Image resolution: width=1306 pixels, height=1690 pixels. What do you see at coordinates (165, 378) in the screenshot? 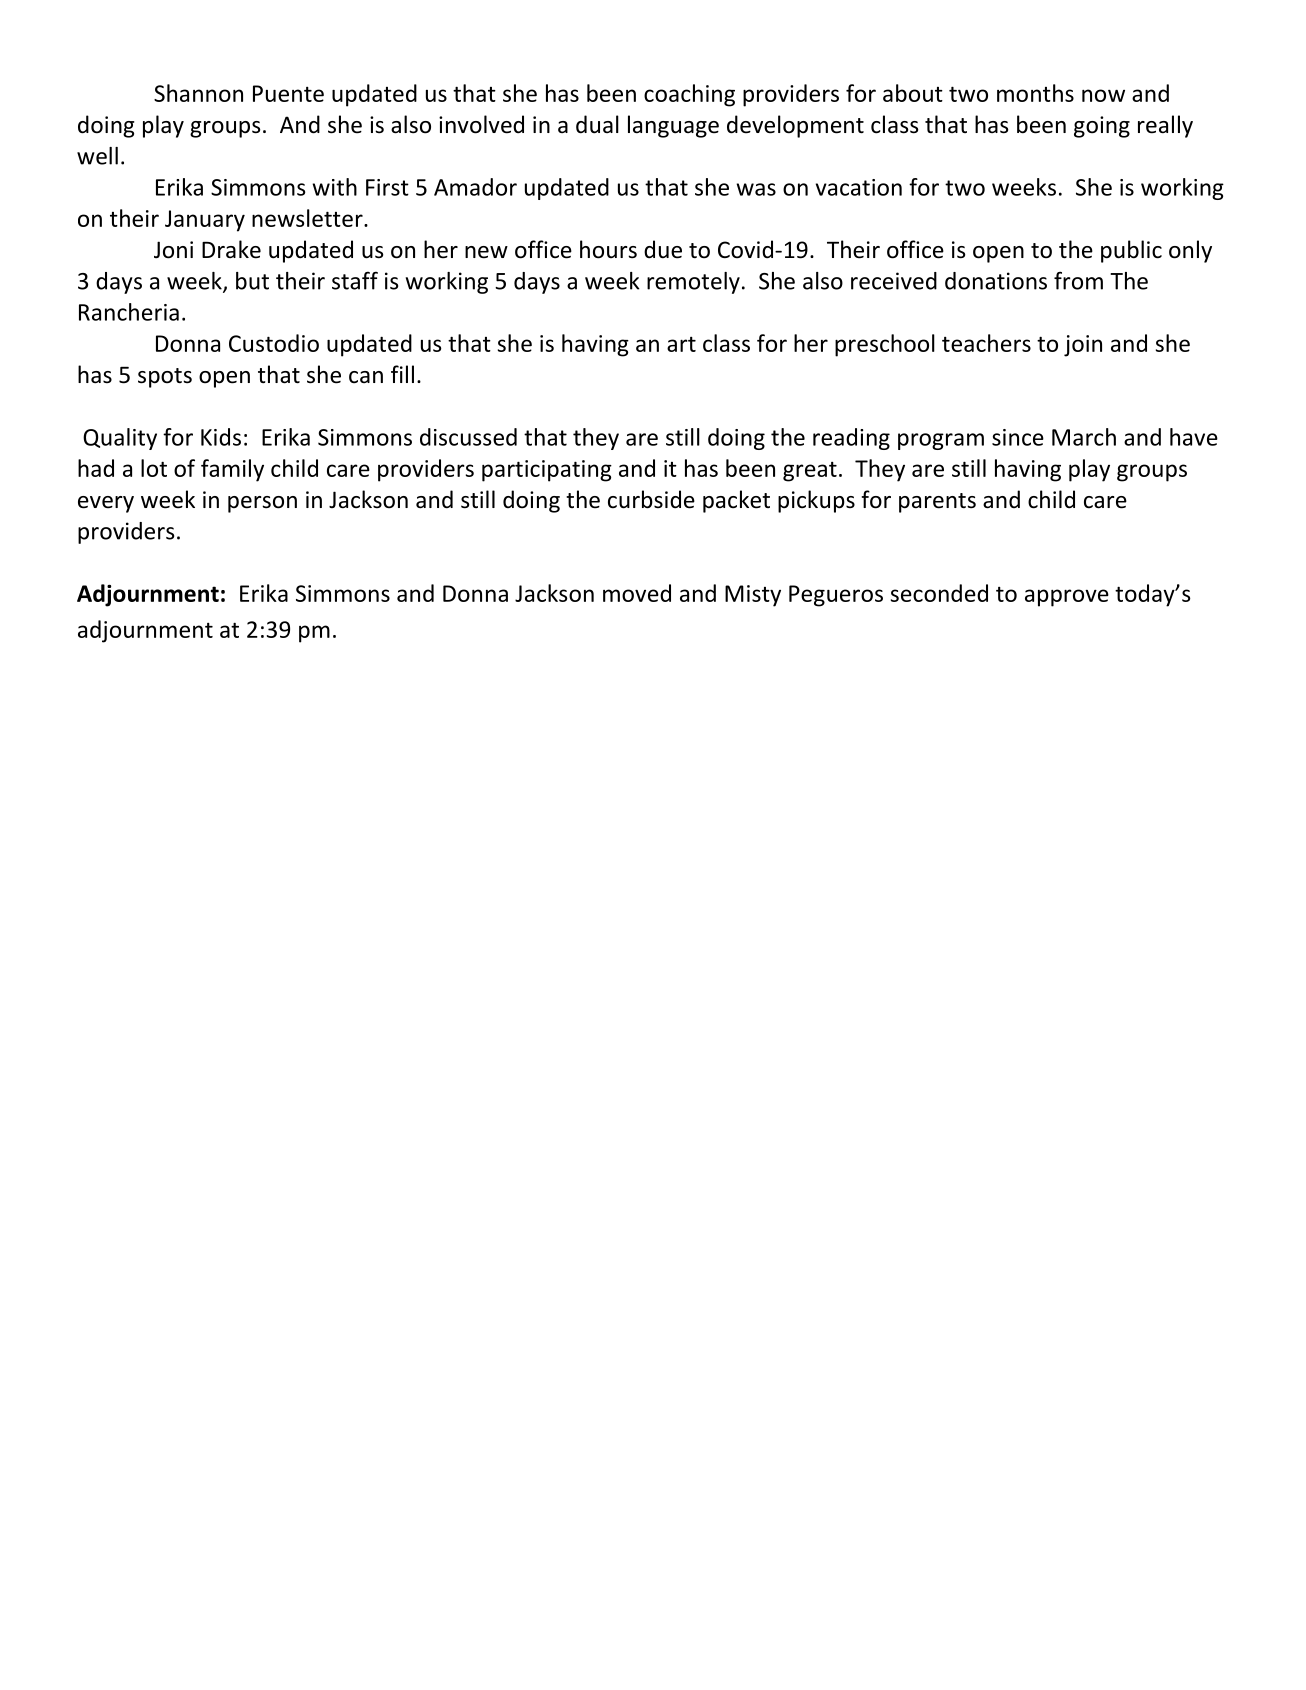
I see `spots` at bounding box center [165, 378].
